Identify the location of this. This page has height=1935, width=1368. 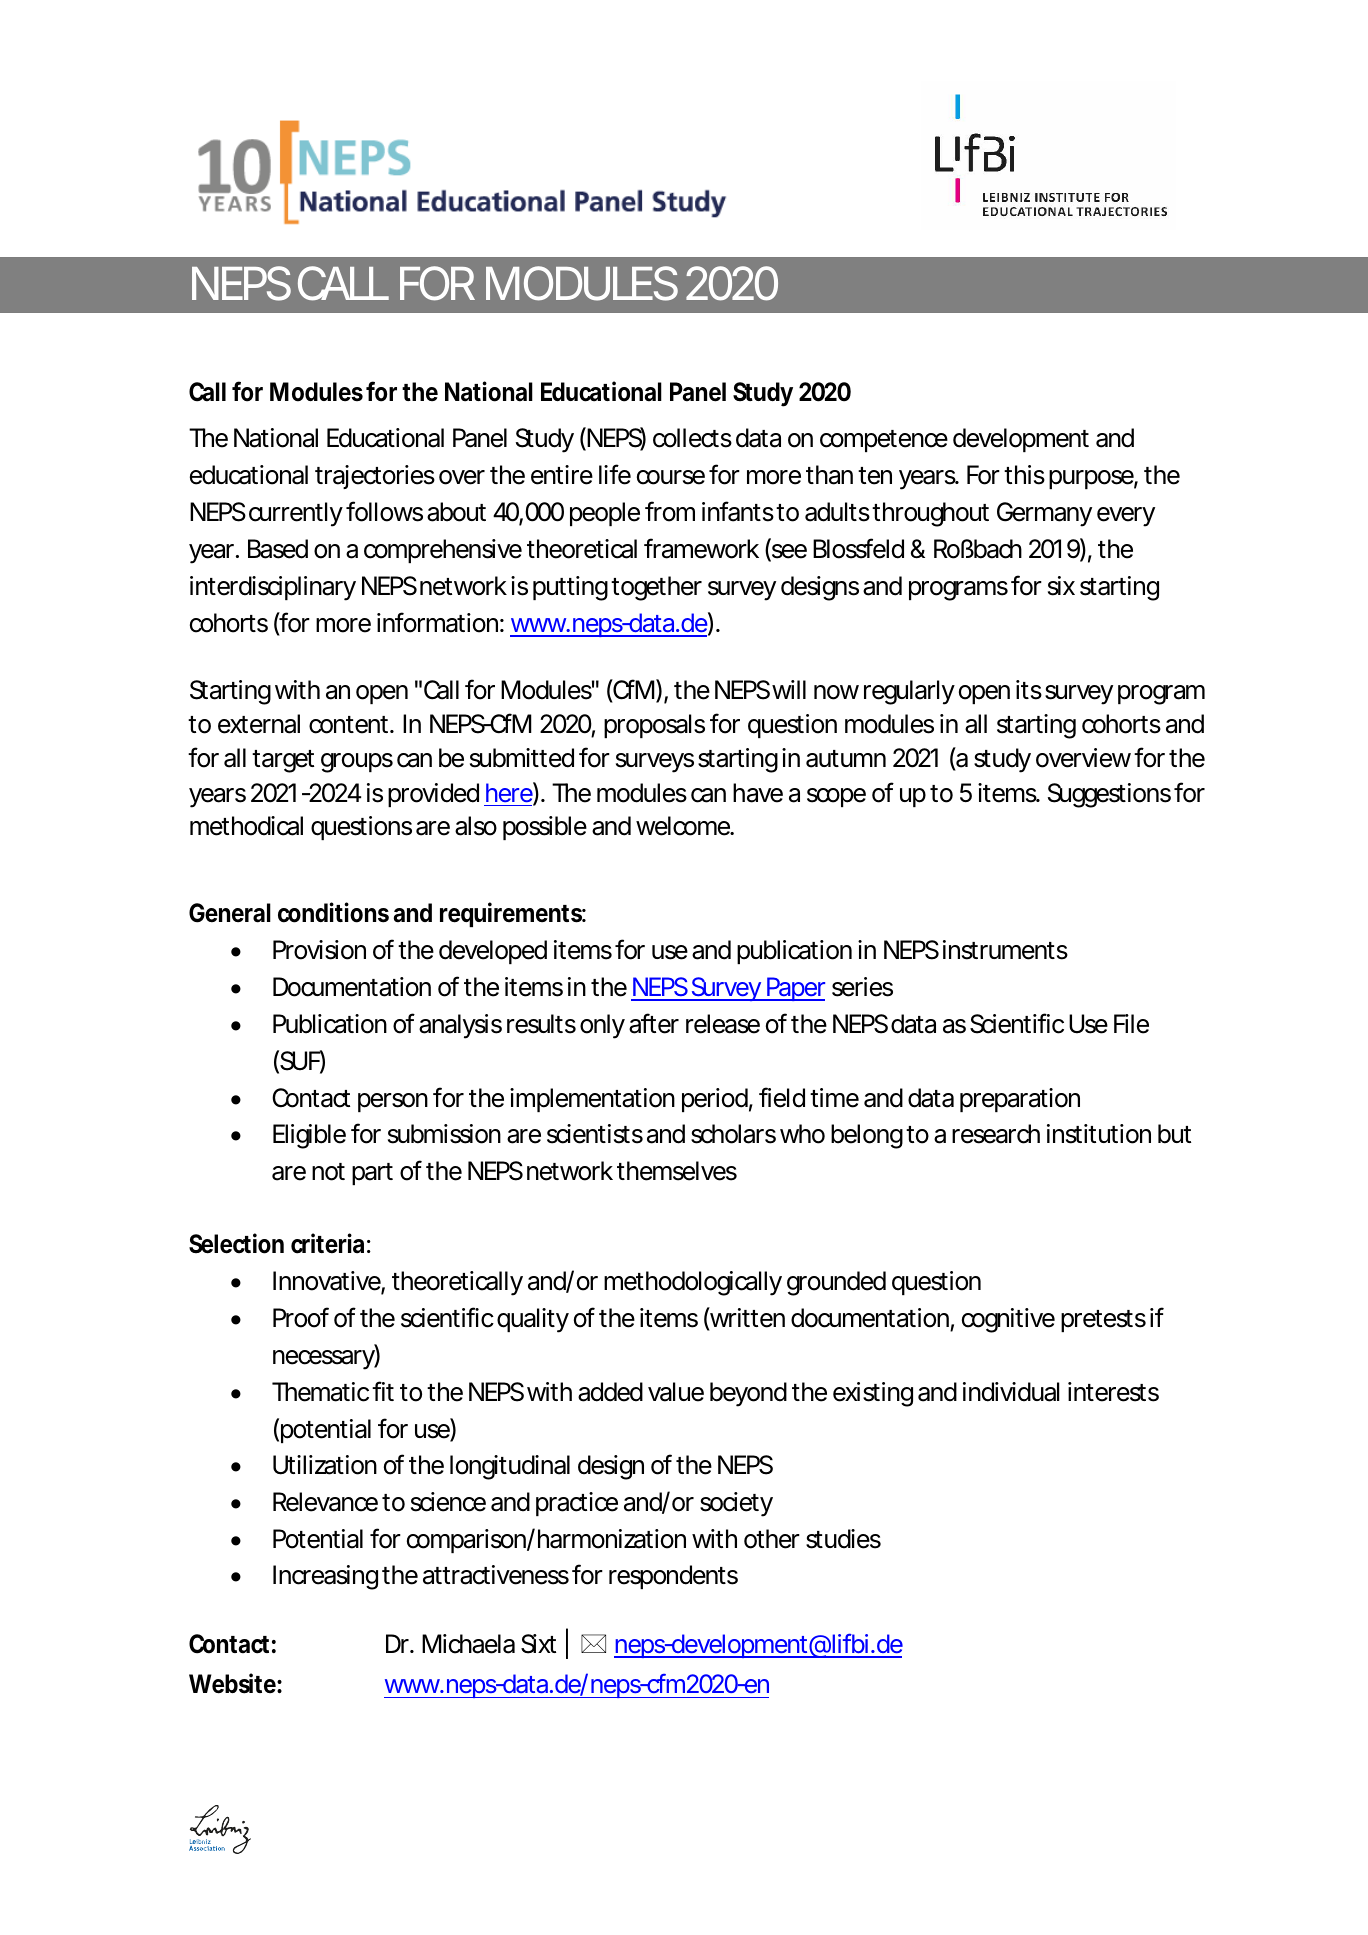
(1024, 475).
